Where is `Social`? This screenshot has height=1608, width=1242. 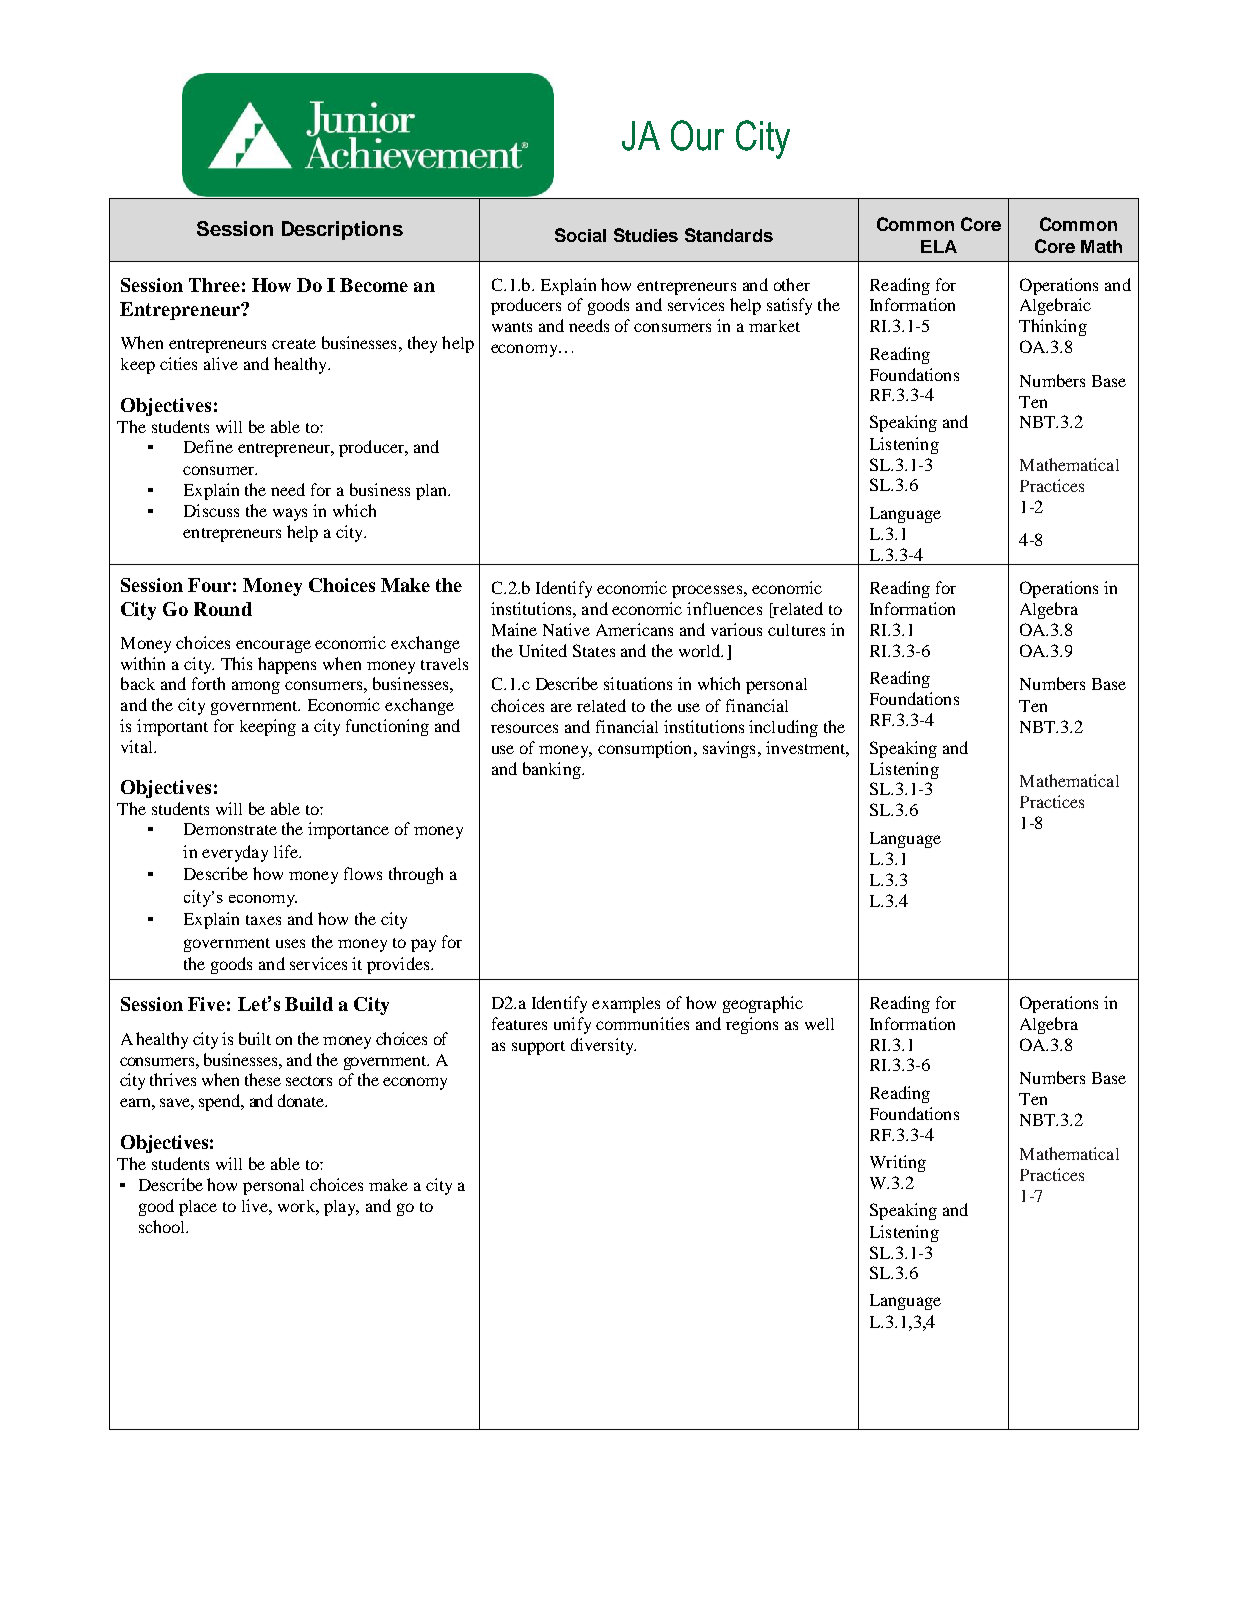 Social is located at coordinates (580, 235).
